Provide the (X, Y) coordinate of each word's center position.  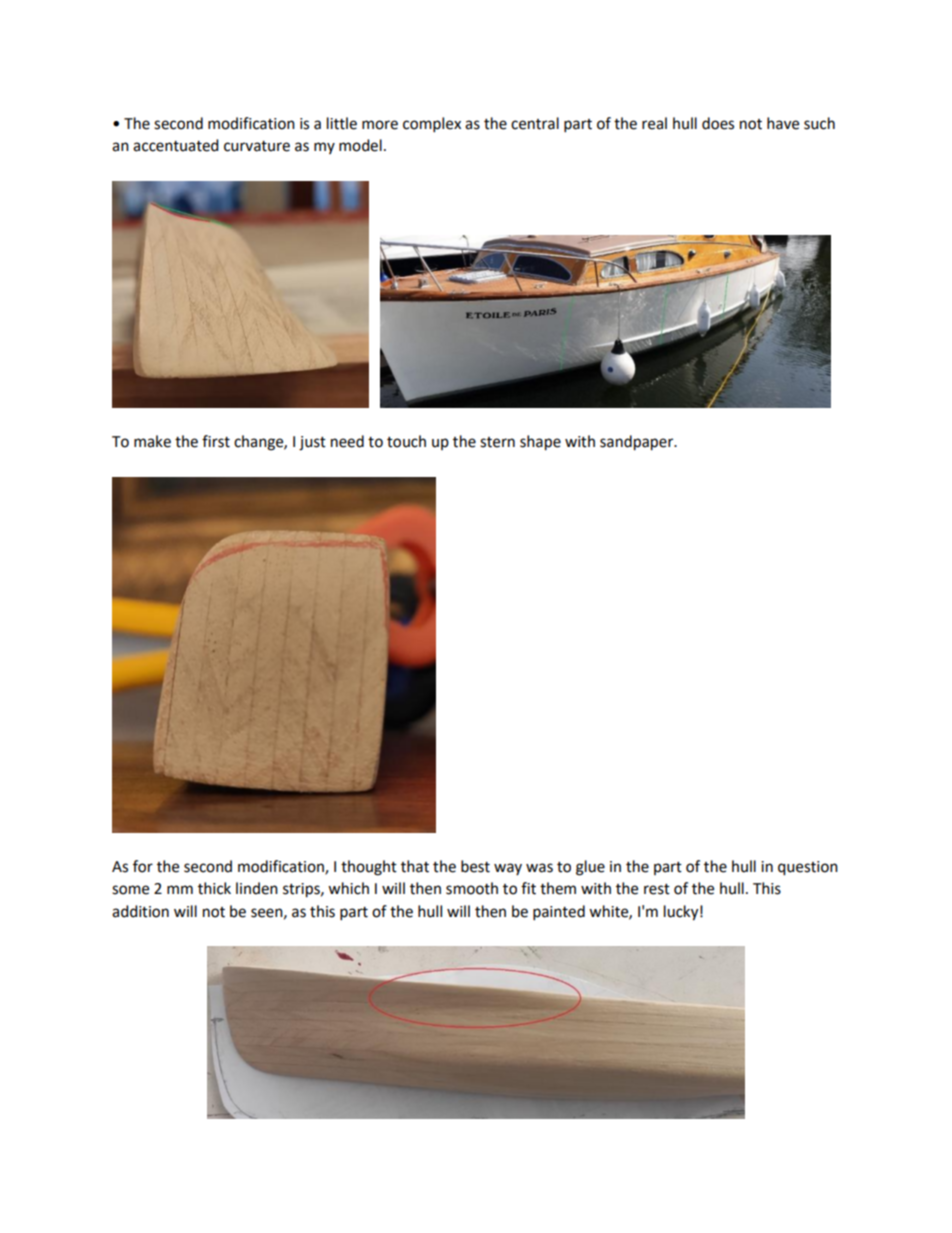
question (808, 868)
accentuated (176, 145)
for (143, 866)
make (152, 441)
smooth (472, 888)
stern (497, 442)
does (718, 123)
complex (432, 125)
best (475, 866)
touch (406, 441)
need (347, 441)
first (216, 441)
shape (540, 443)
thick (214, 888)
